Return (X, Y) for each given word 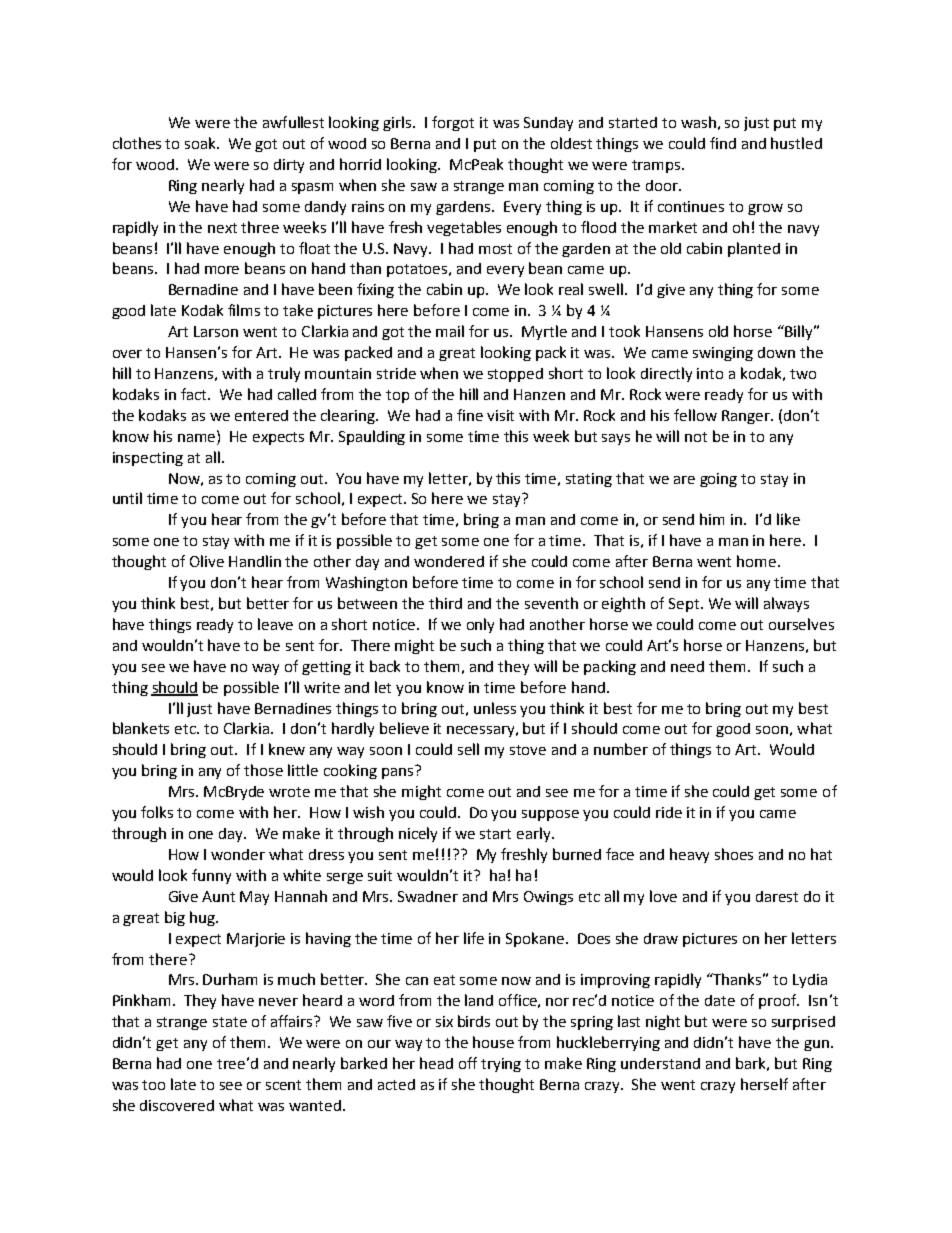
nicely (418, 834)
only (480, 625)
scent (283, 1085)
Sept (685, 605)
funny (211, 876)
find (723, 143)
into (710, 373)
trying (501, 1065)
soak (202, 143)
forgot (453, 123)
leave (275, 624)
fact (195, 394)
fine (470, 415)
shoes (734, 854)
